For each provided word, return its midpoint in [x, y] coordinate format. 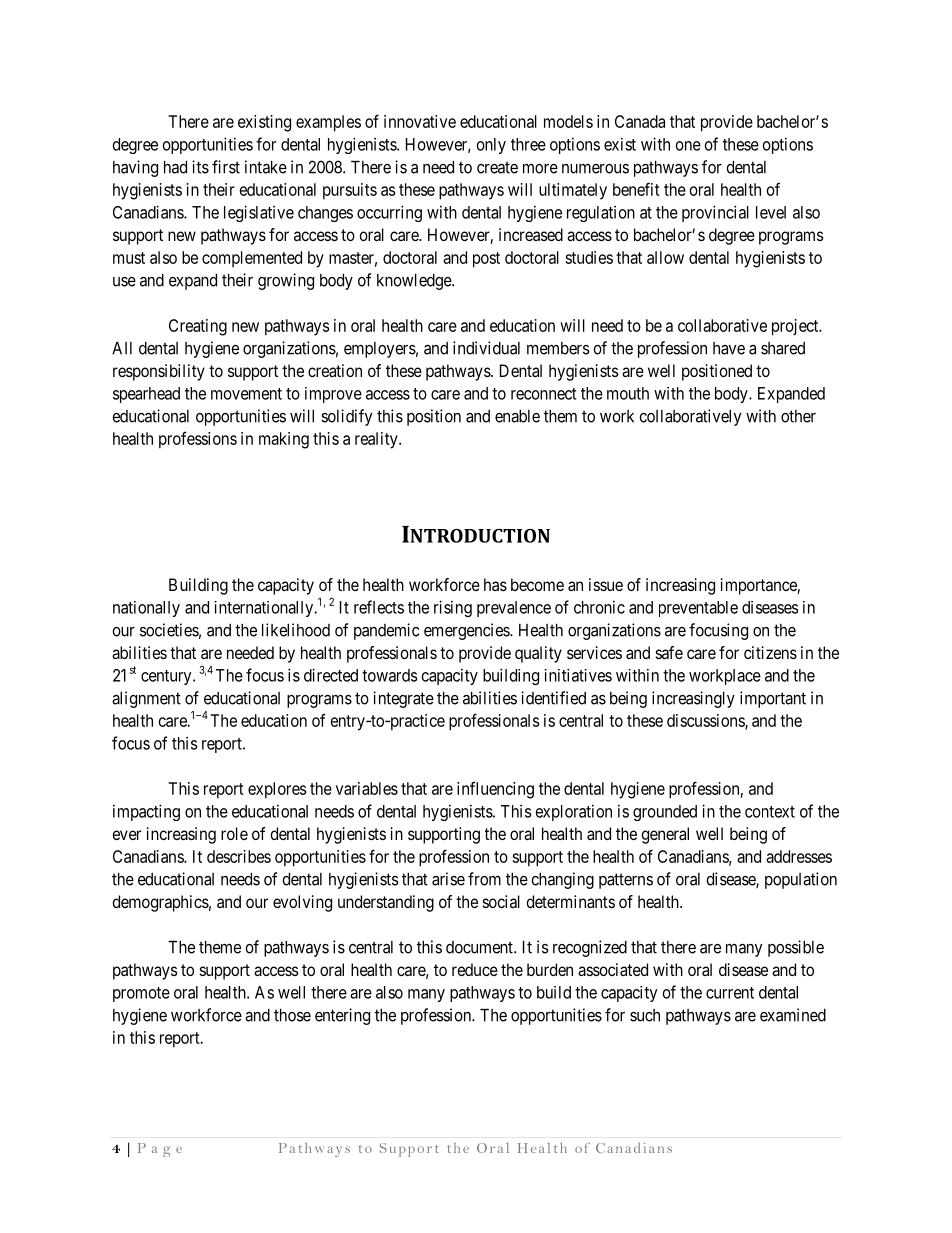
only [491, 146]
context [770, 812]
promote [141, 994]
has [495, 584]
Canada [640, 121]
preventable [698, 609]
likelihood [296, 630]
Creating [198, 327]
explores [277, 790]
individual [486, 348]
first [226, 167]
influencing [495, 790]
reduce [475, 969]
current [730, 993]
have [729, 348]
